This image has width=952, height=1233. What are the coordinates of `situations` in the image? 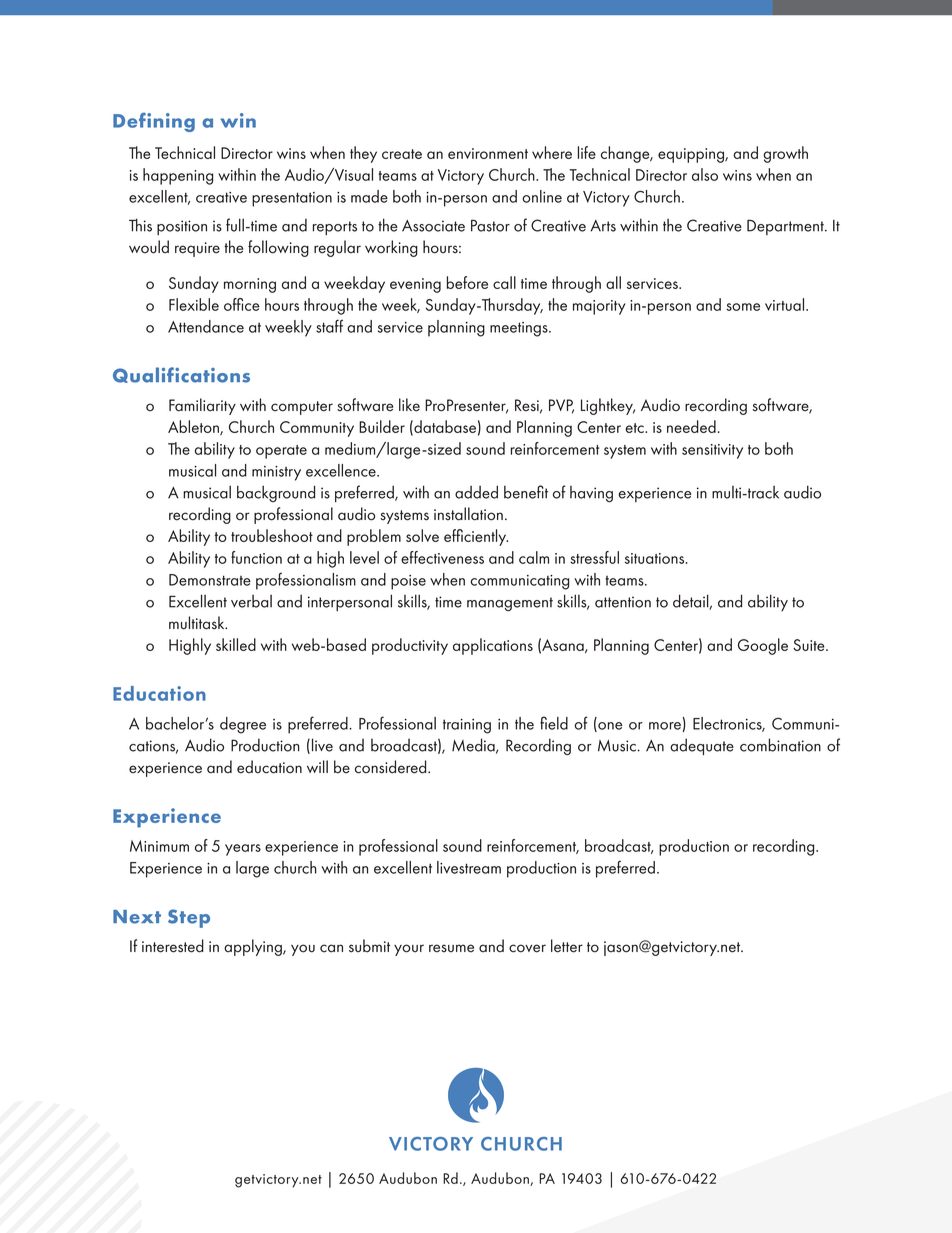 It's located at (656, 558).
